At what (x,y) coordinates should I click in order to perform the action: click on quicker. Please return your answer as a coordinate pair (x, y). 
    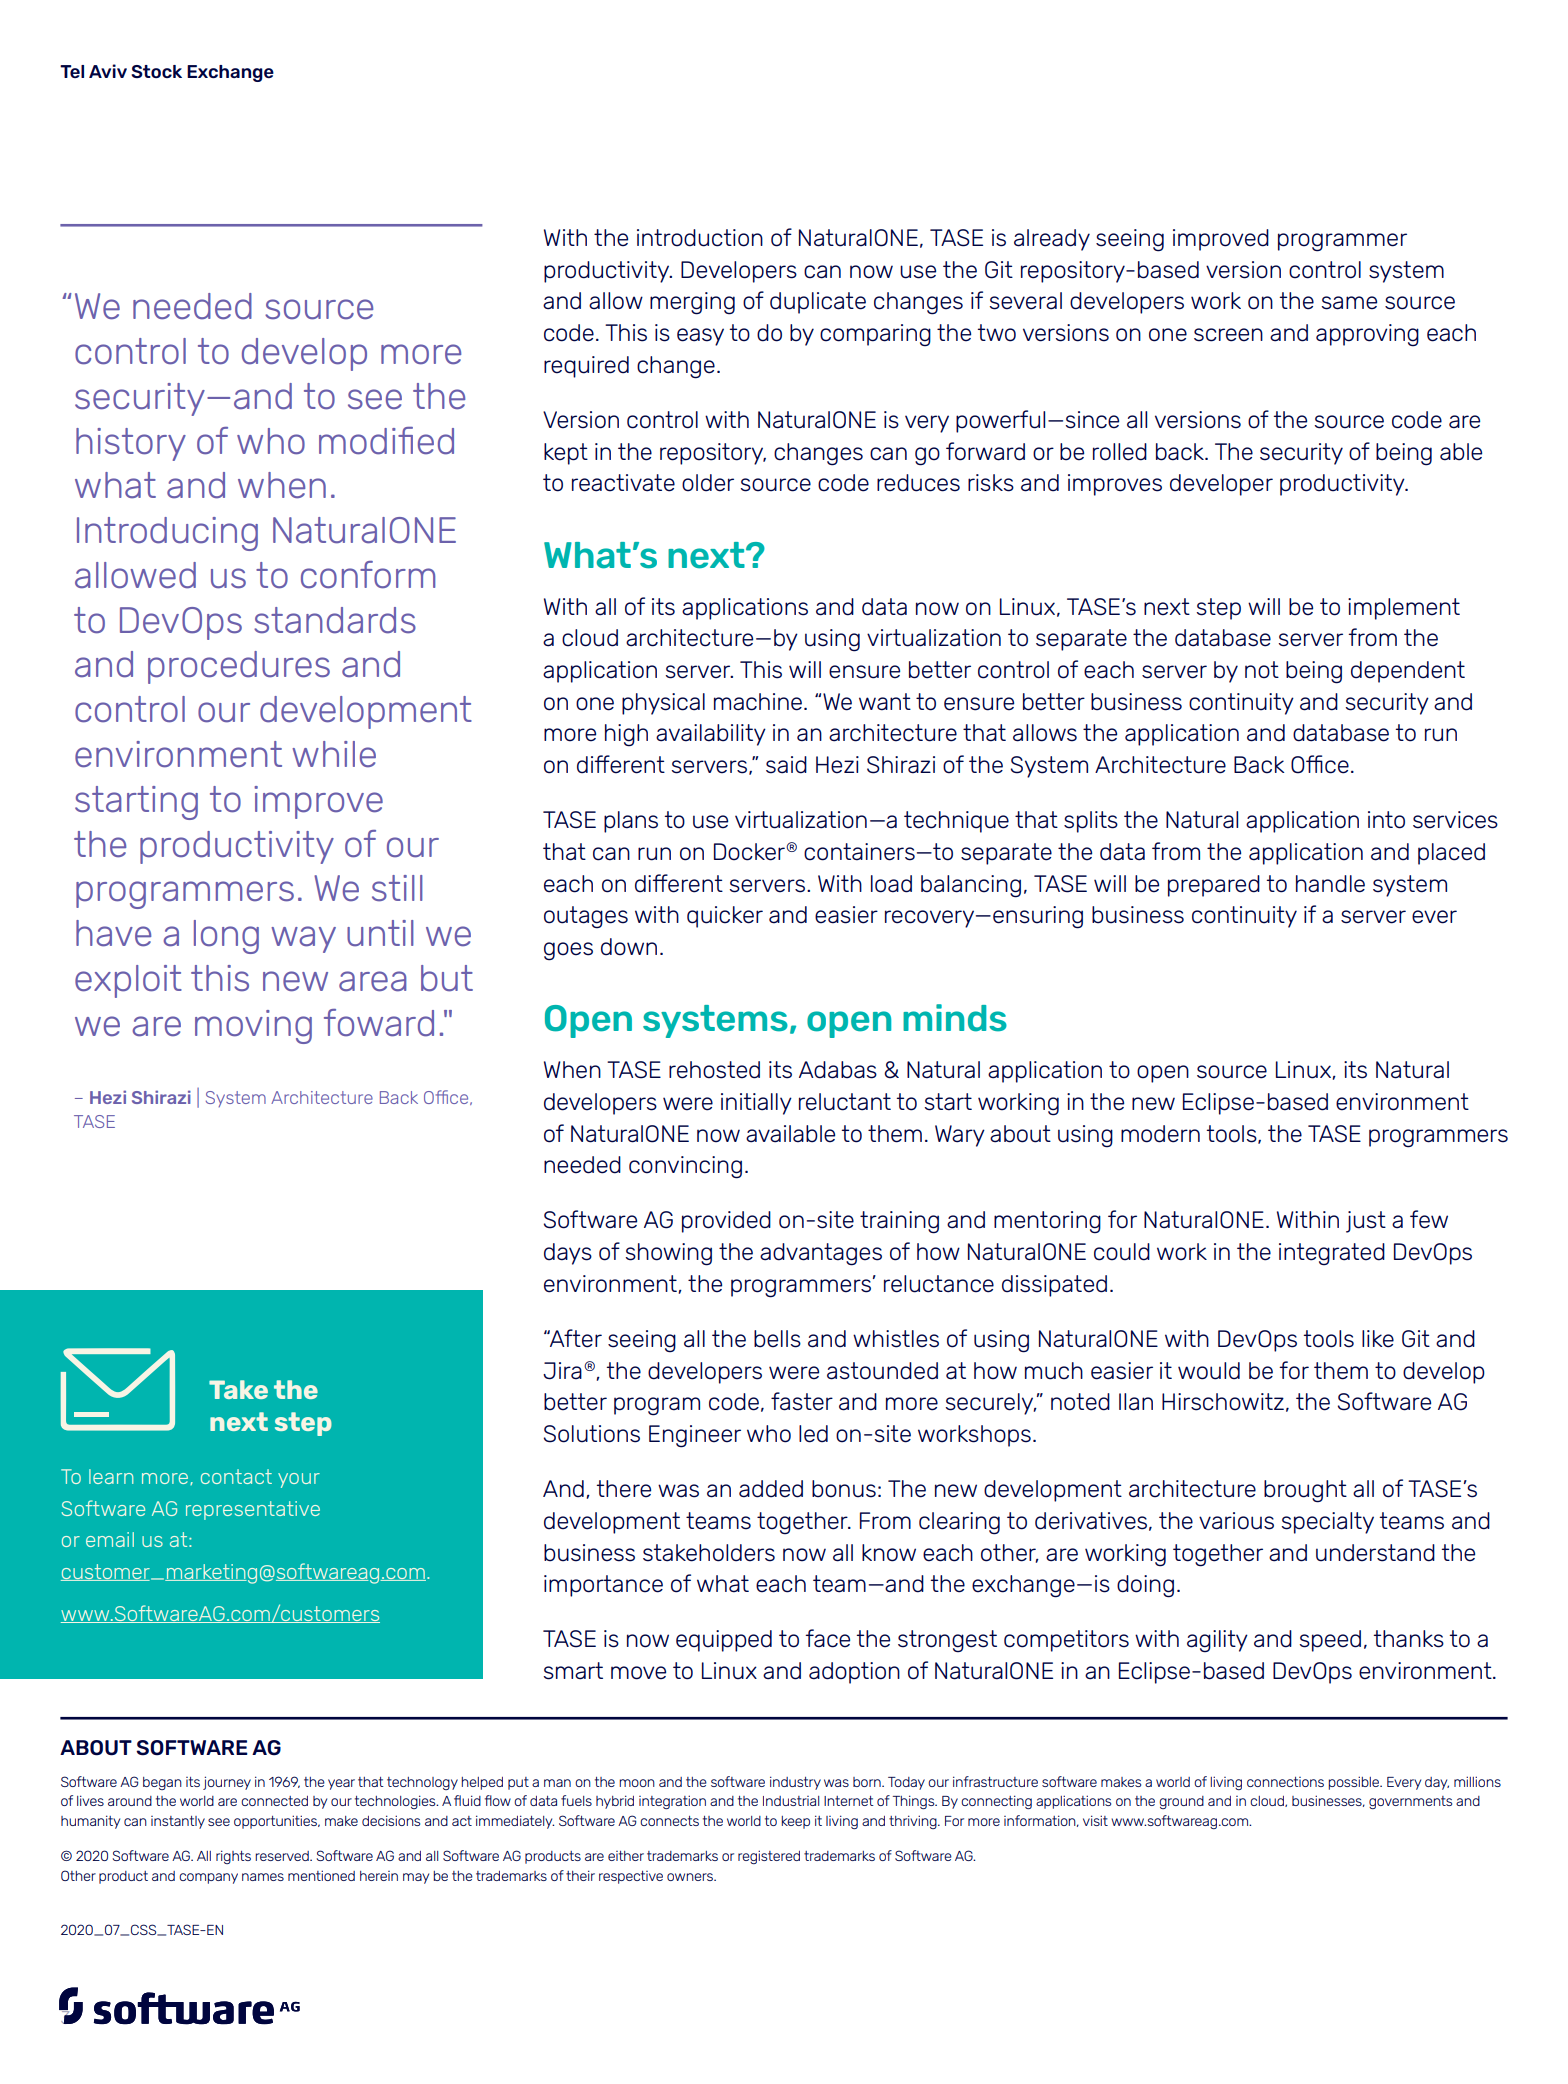
    Looking at the image, I should click on (725, 917).
